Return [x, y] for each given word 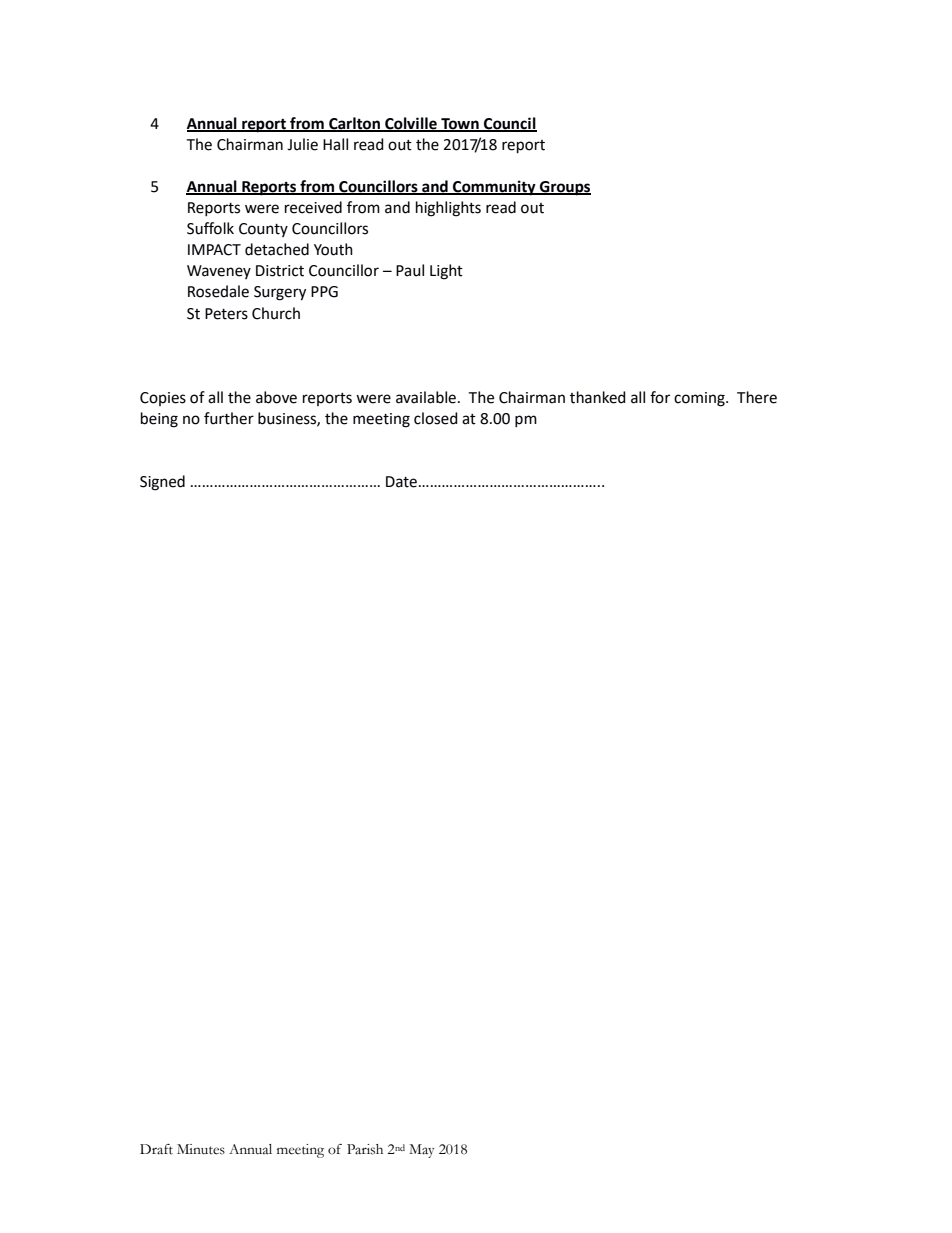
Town [460, 124]
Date [401, 482]
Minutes [201, 1149]
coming [700, 399]
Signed [162, 483]
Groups [564, 188]
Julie [302, 144]
